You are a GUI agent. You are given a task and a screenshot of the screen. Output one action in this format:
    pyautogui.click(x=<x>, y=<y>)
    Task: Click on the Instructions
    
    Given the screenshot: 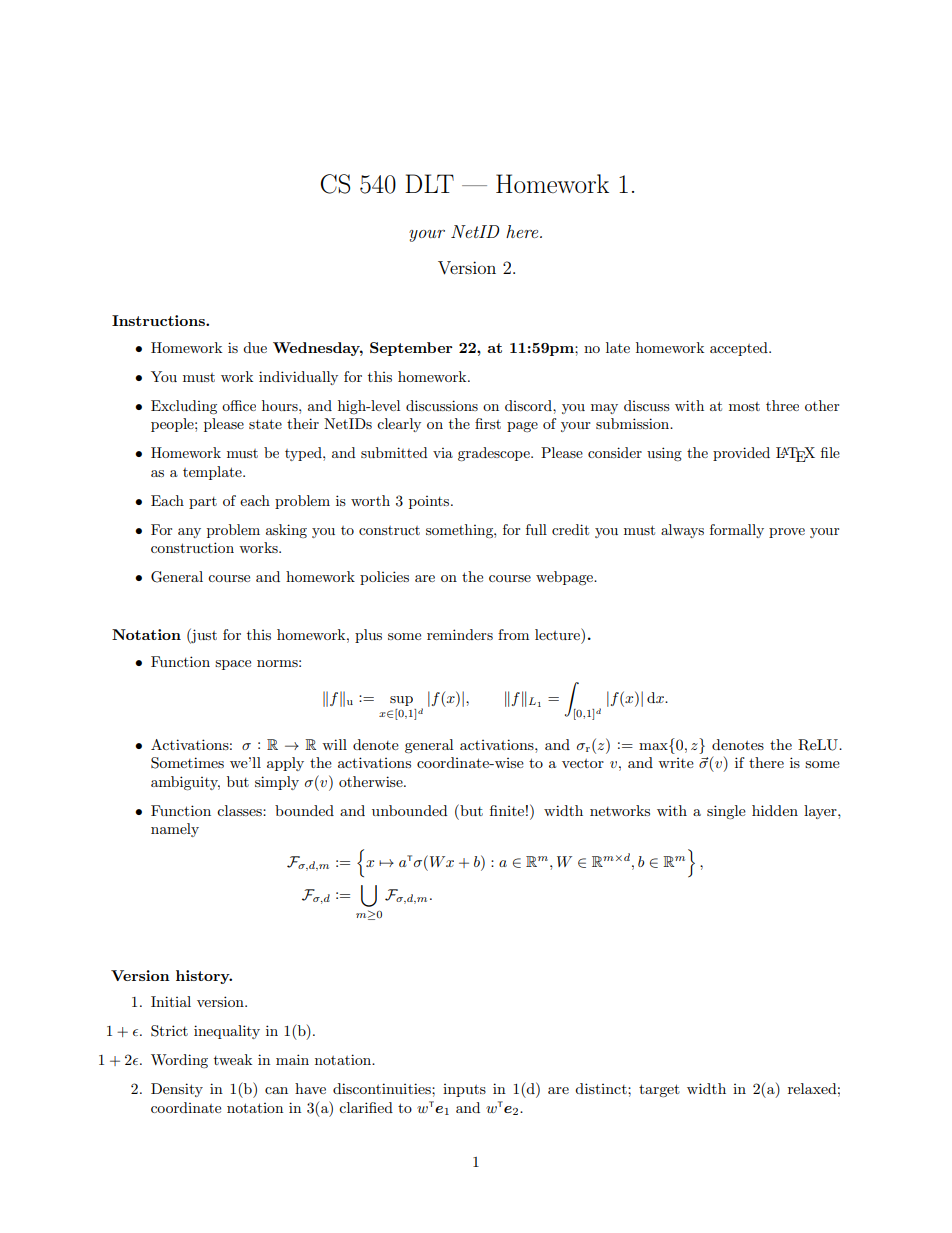 What is the action you would take?
    pyautogui.click(x=159, y=320)
